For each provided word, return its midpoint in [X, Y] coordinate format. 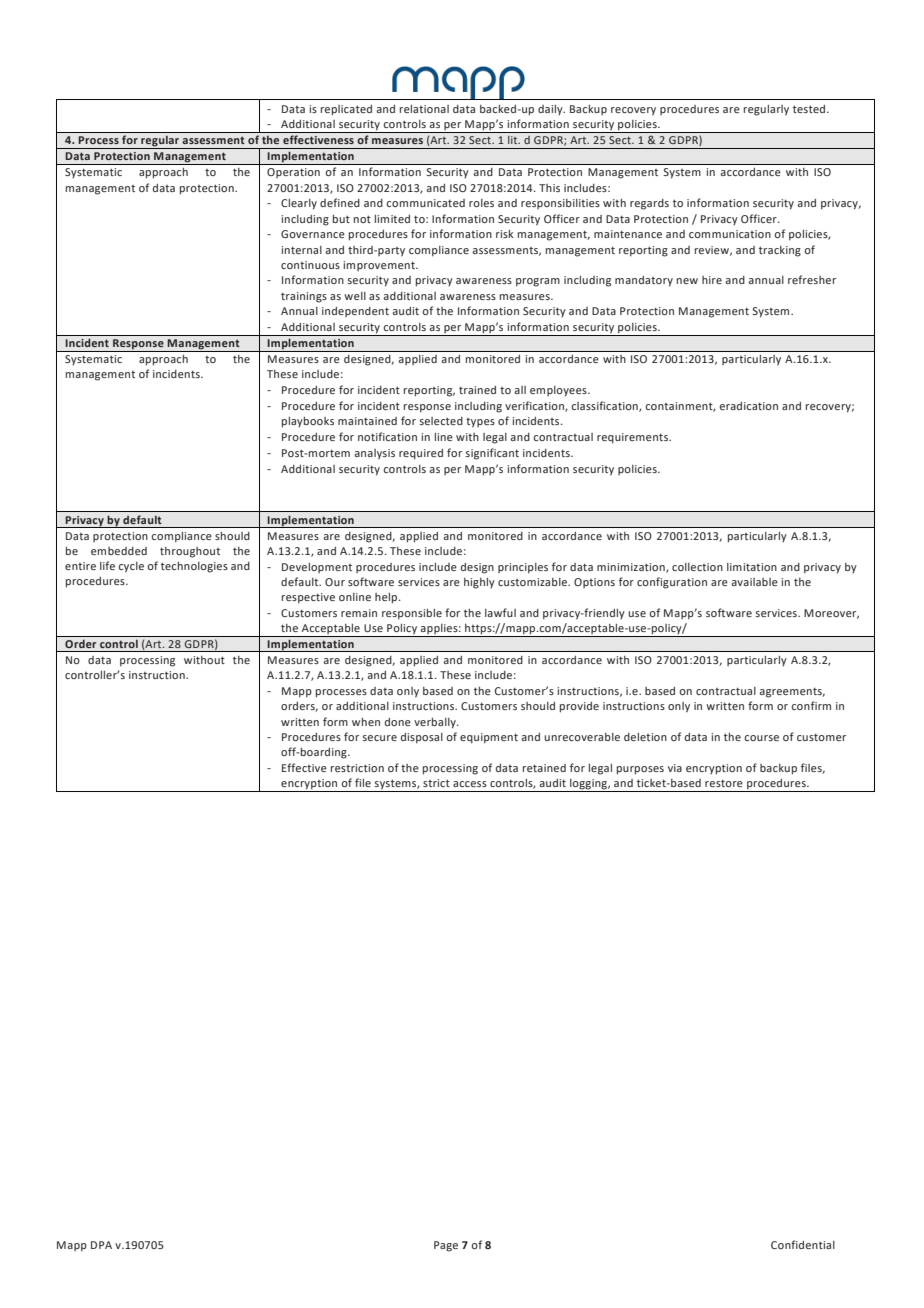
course [761, 738]
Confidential [803, 1244]
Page [446, 1246]
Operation [293, 173]
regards [649, 204]
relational [424, 109]
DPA [101, 1245]
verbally [436, 723]
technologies [194, 567]
